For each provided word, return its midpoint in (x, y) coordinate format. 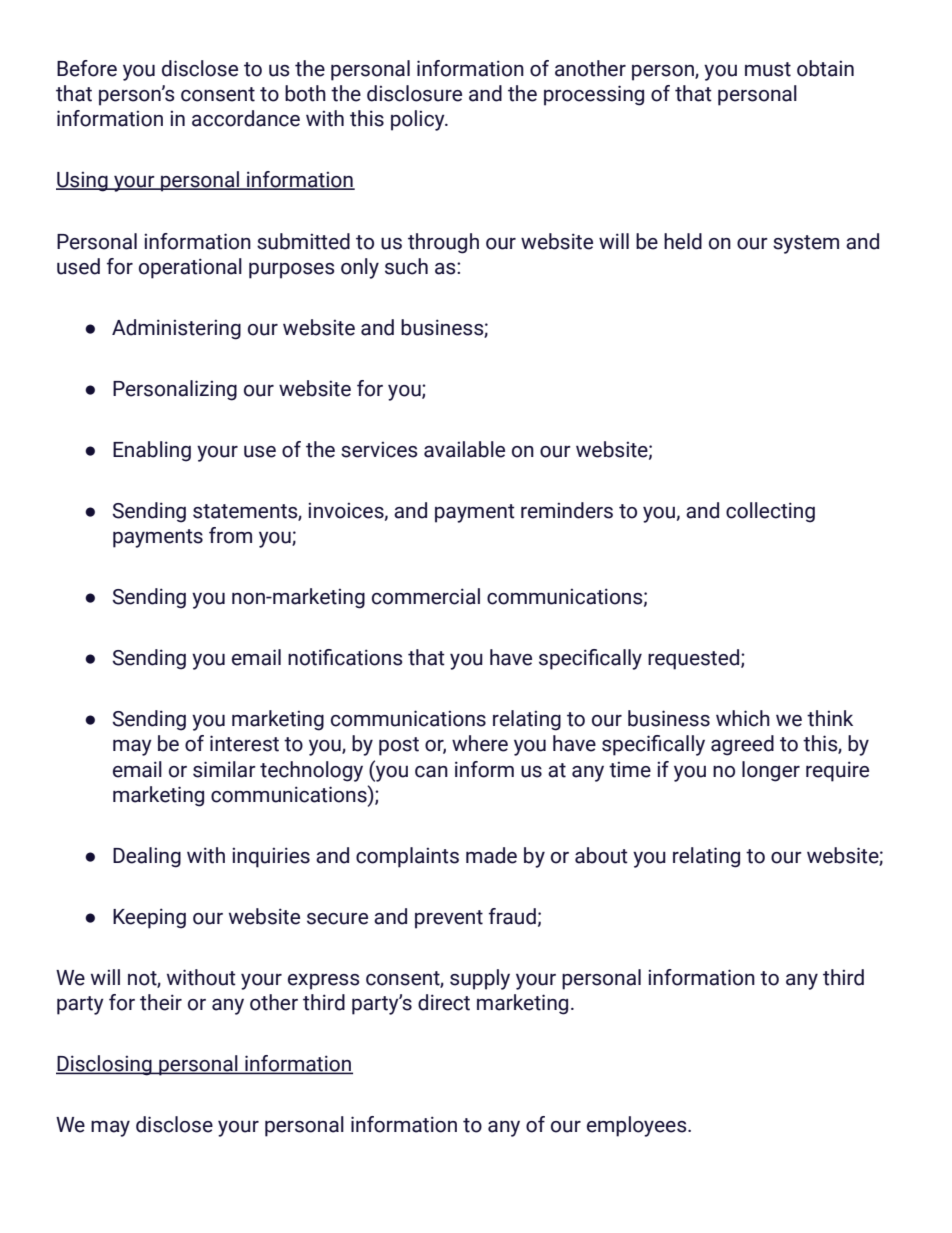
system (806, 244)
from (230, 535)
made (491, 855)
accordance (246, 118)
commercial (426, 596)
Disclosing (105, 1065)
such (406, 266)
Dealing (147, 857)
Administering (176, 329)
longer (771, 771)
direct (444, 1002)
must (768, 69)
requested (695, 659)
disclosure (414, 93)
